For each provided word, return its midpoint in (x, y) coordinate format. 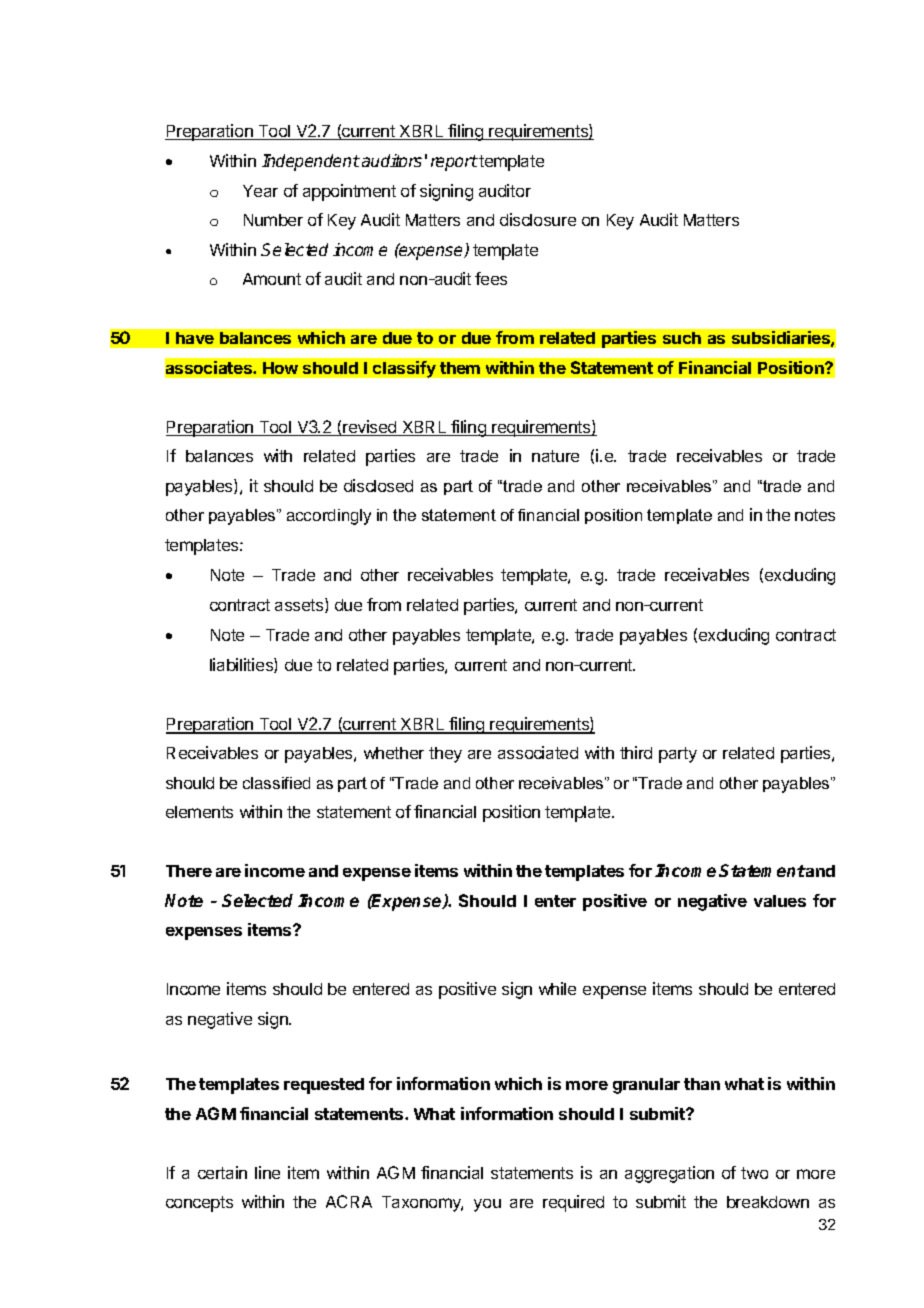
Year (260, 191)
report (454, 163)
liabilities (242, 665)
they (445, 755)
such (682, 338)
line (267, 1172)
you (487, 1205)
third (636, 752)
